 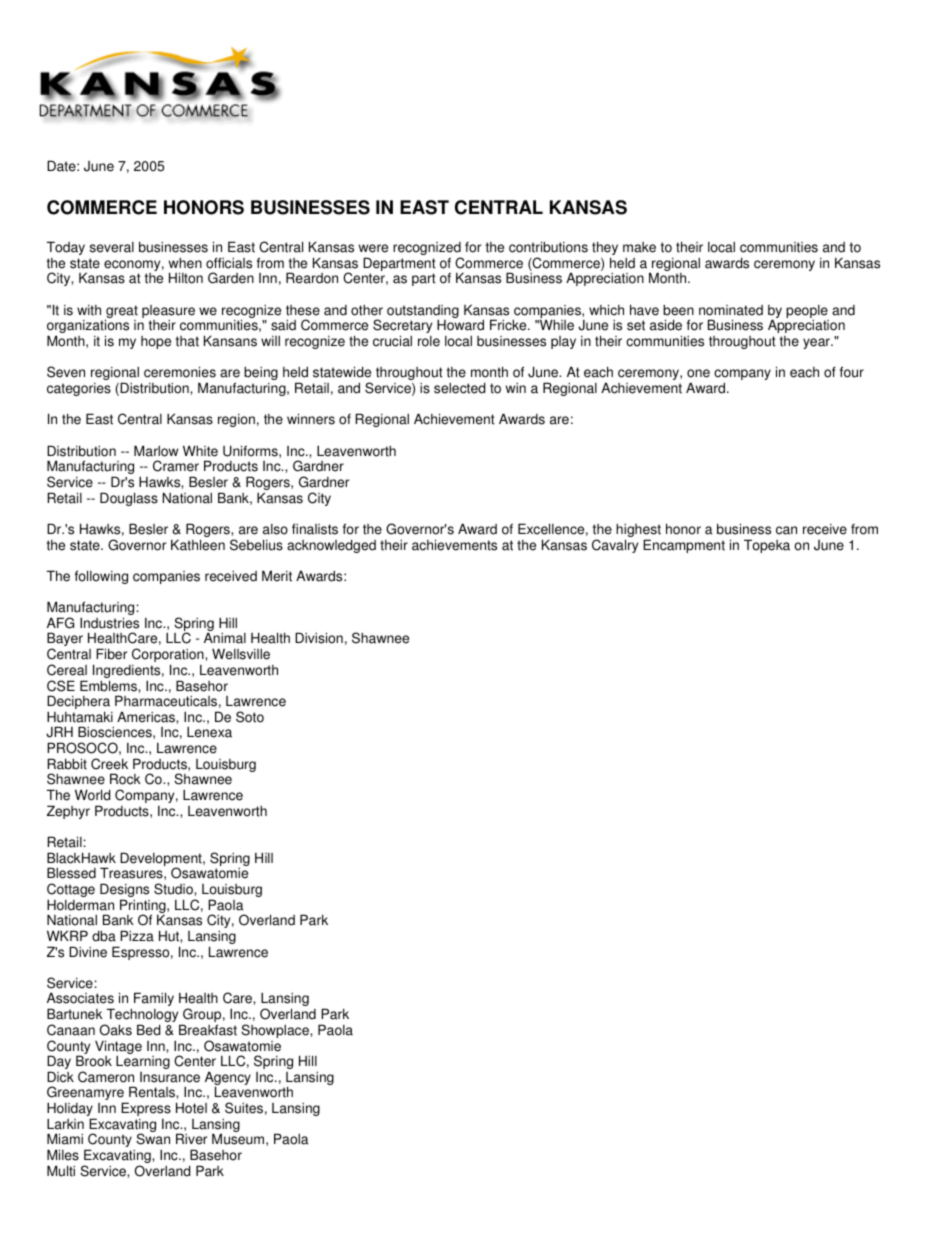 What do you see at coordinates (423, 313) in the screenshot?
I see `outstanding` at bounding box center [423, 313].
